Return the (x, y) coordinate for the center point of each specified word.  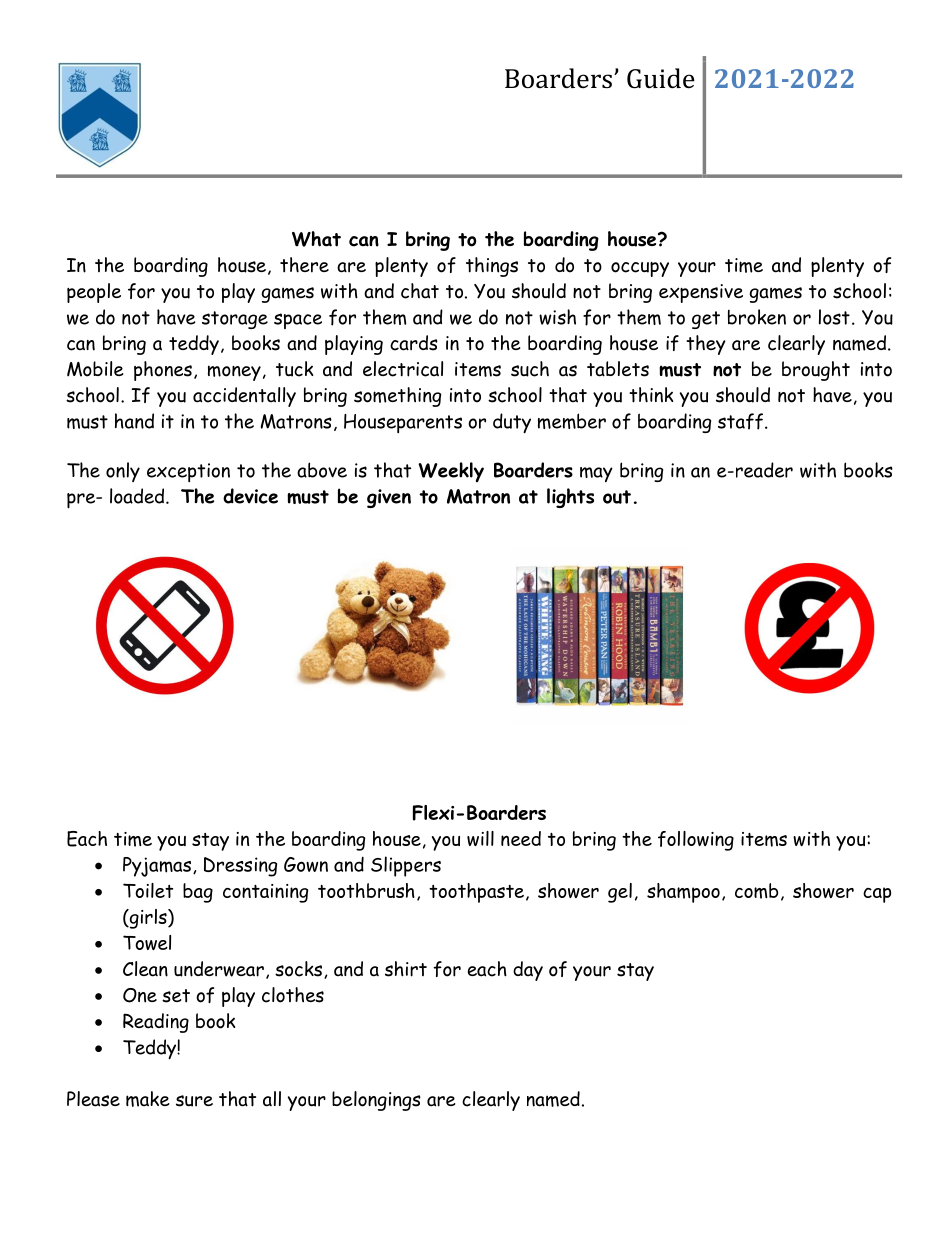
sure (194, 1101)
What (316, 239)
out (617, 497)
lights (570, 498)
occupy (640, 269)
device (250, 496)
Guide (661, 78)
